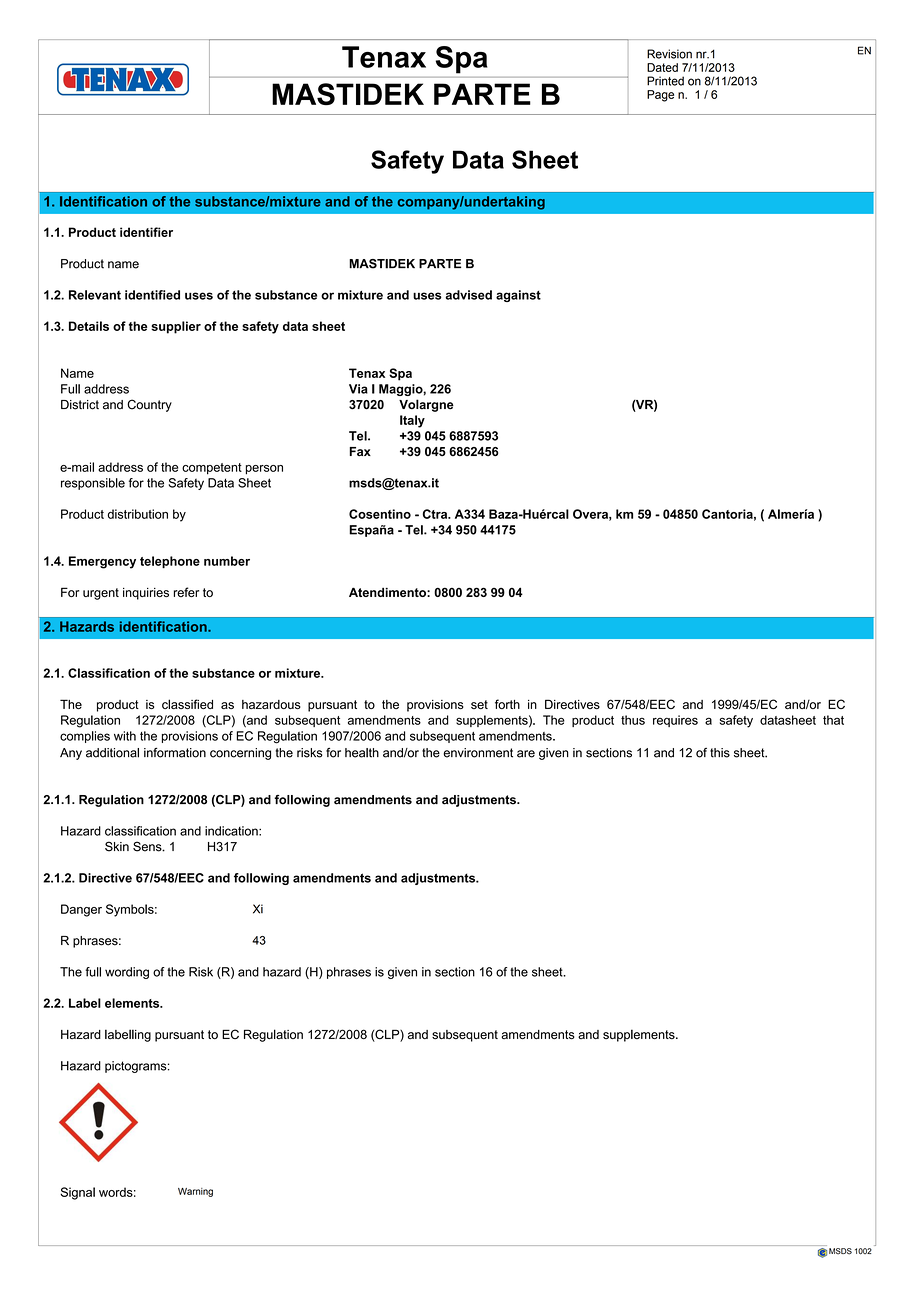 The height and width of the document is (1308, 924). What do you see at coordinates (675, 721) in the document?
I see `requires` at bounding box center [675, 721].
